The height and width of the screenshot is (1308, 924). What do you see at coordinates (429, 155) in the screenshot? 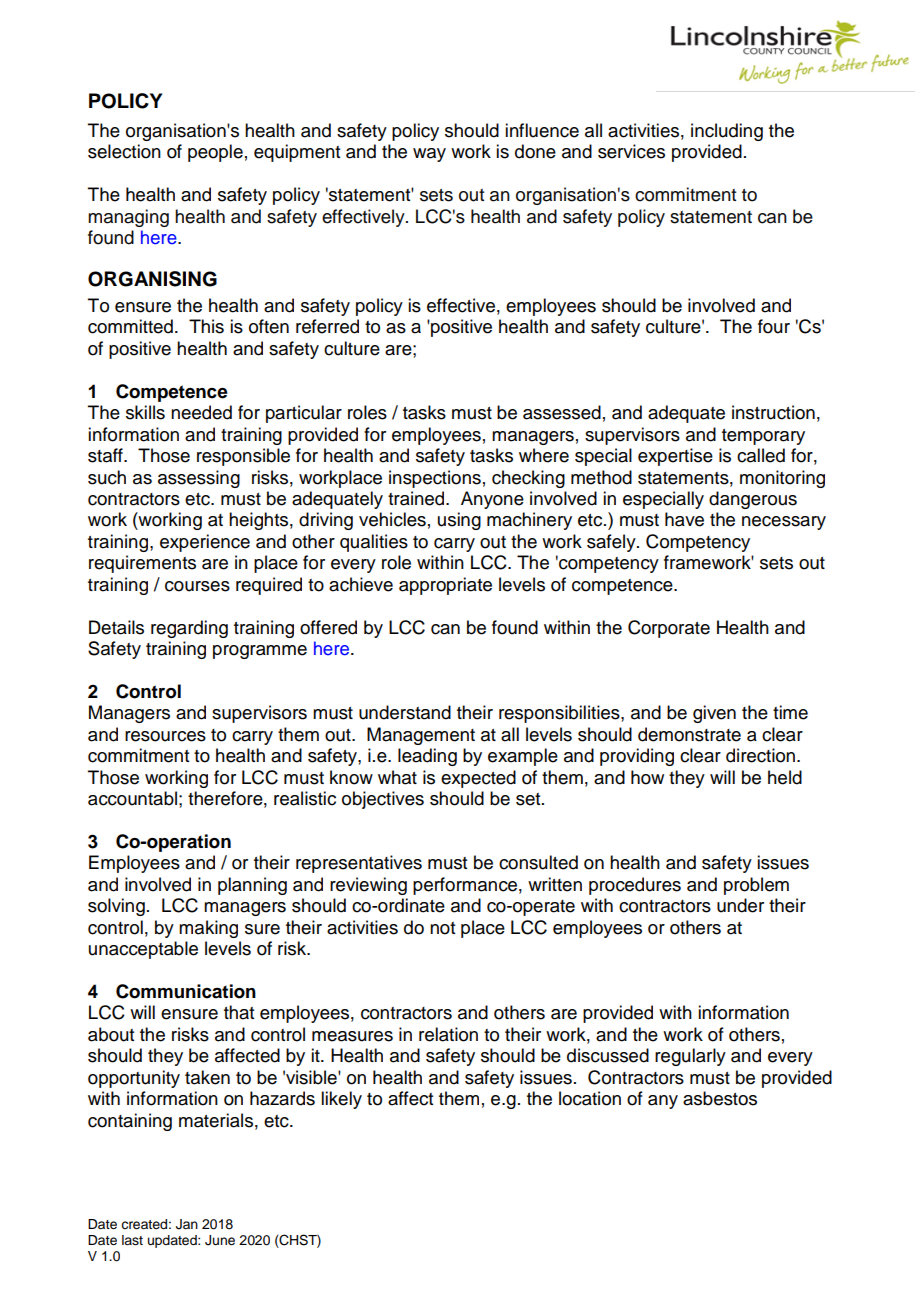
I see `way` at bounding box center [429, 155].
